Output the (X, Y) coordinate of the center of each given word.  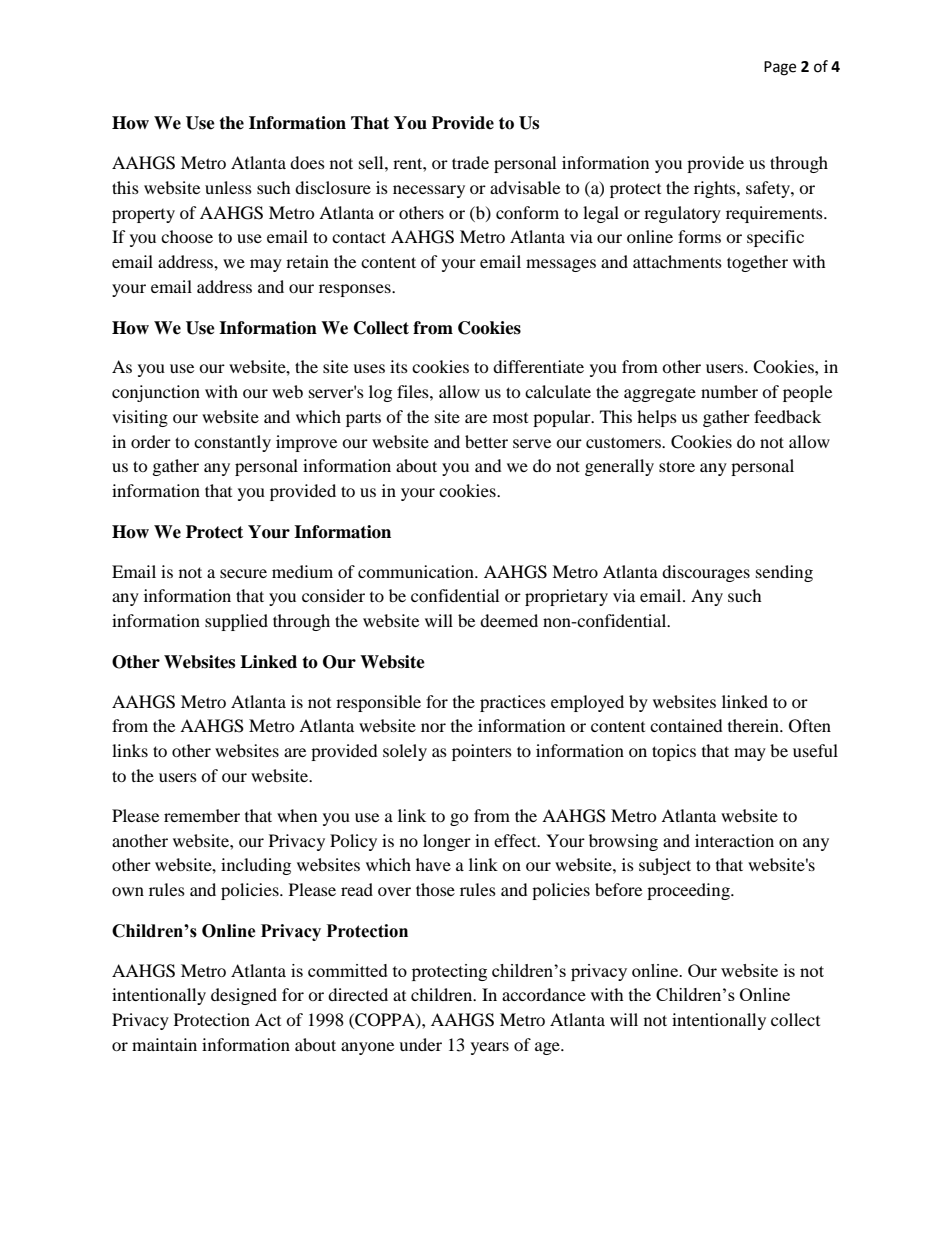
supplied (236, 622)
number (729, 391)
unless (228, 187)
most (510, 418)
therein (755, 725)
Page (780, 68)
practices (513, 703)
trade (470, 162)
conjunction (156, 393)
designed (244, 996)
